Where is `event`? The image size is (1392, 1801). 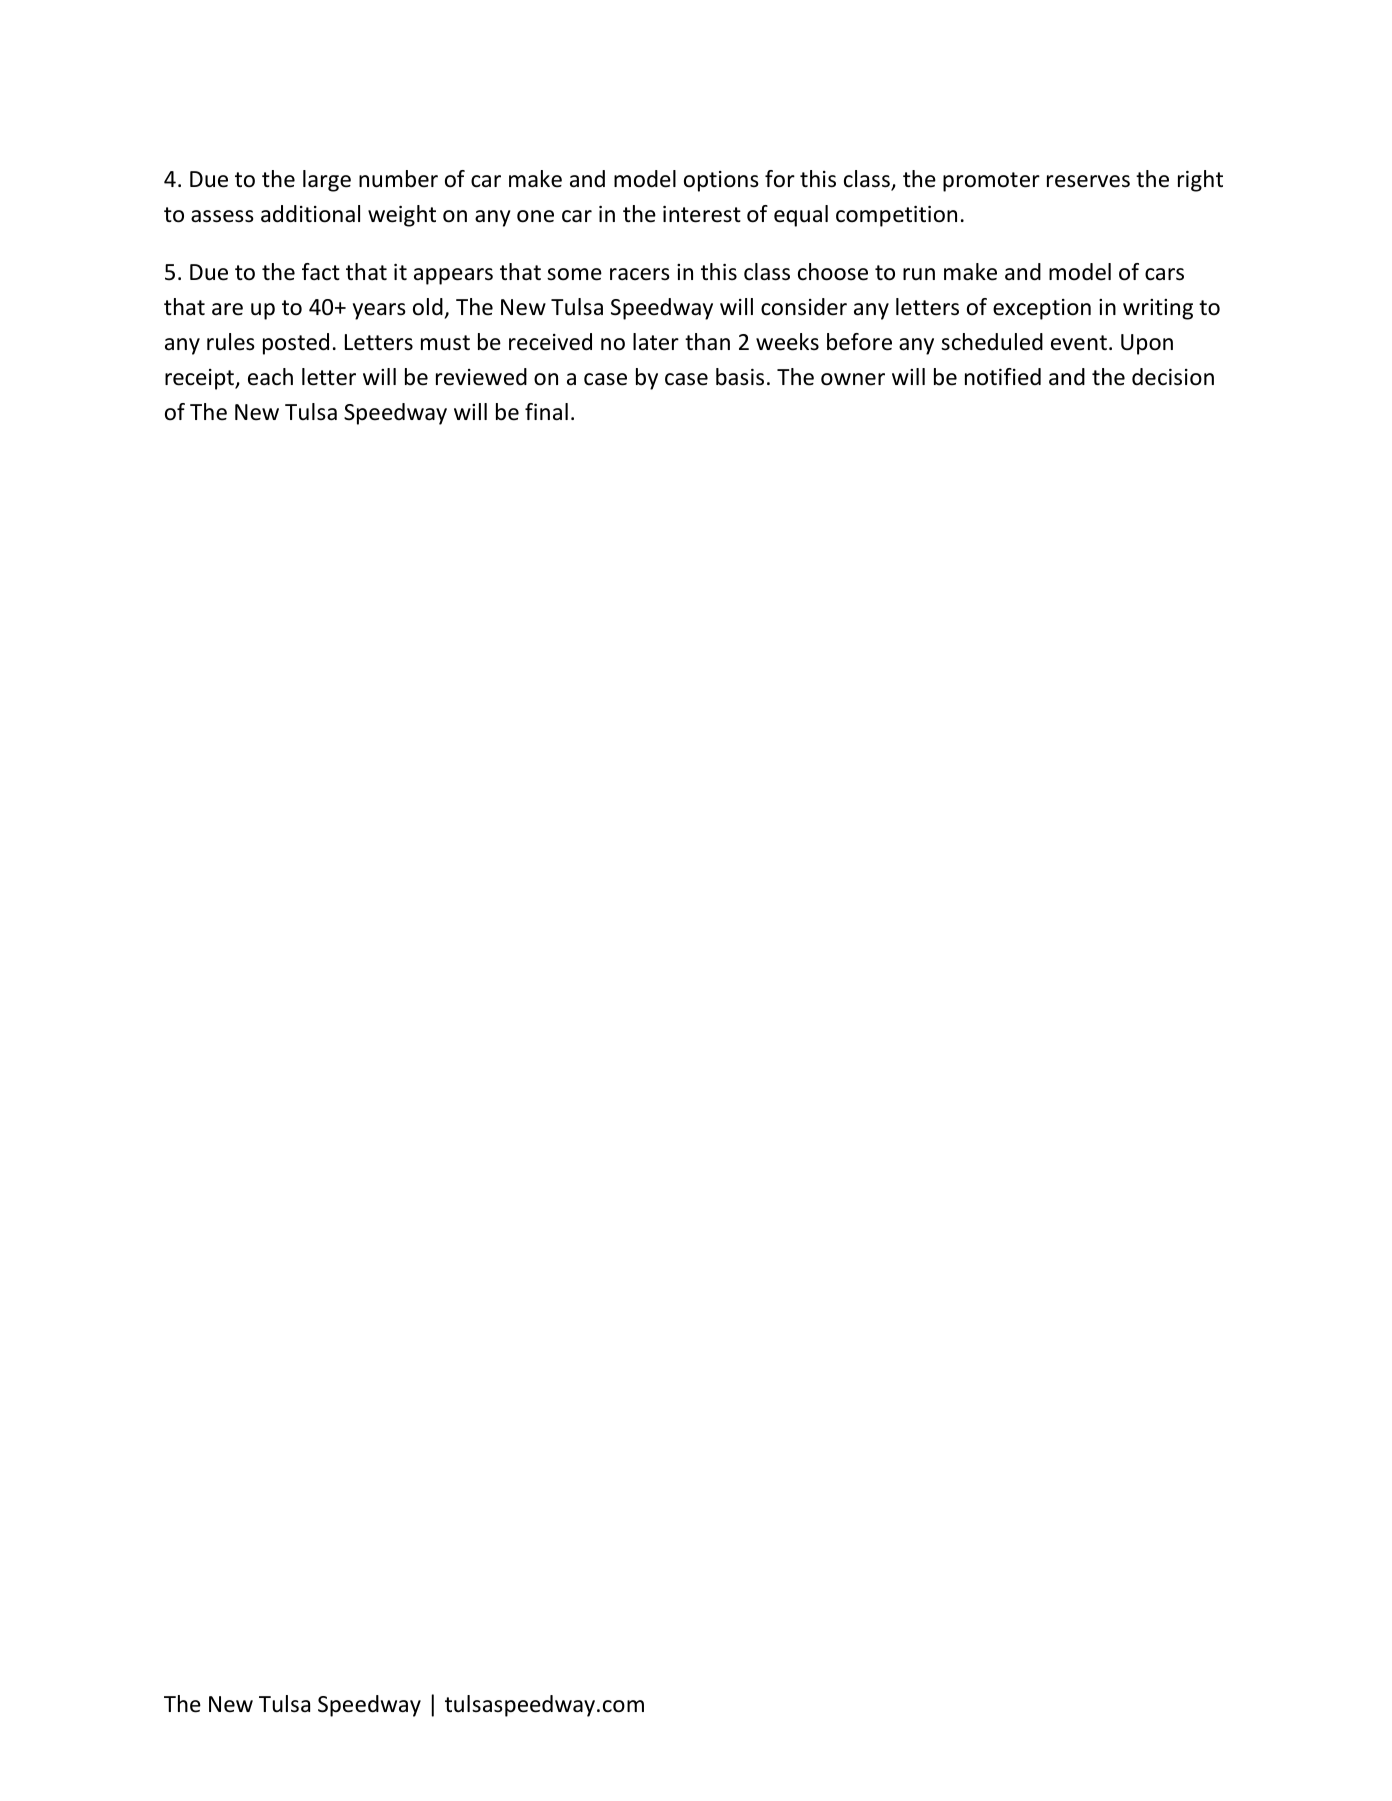 event is located at coordinates (1079, 343).
